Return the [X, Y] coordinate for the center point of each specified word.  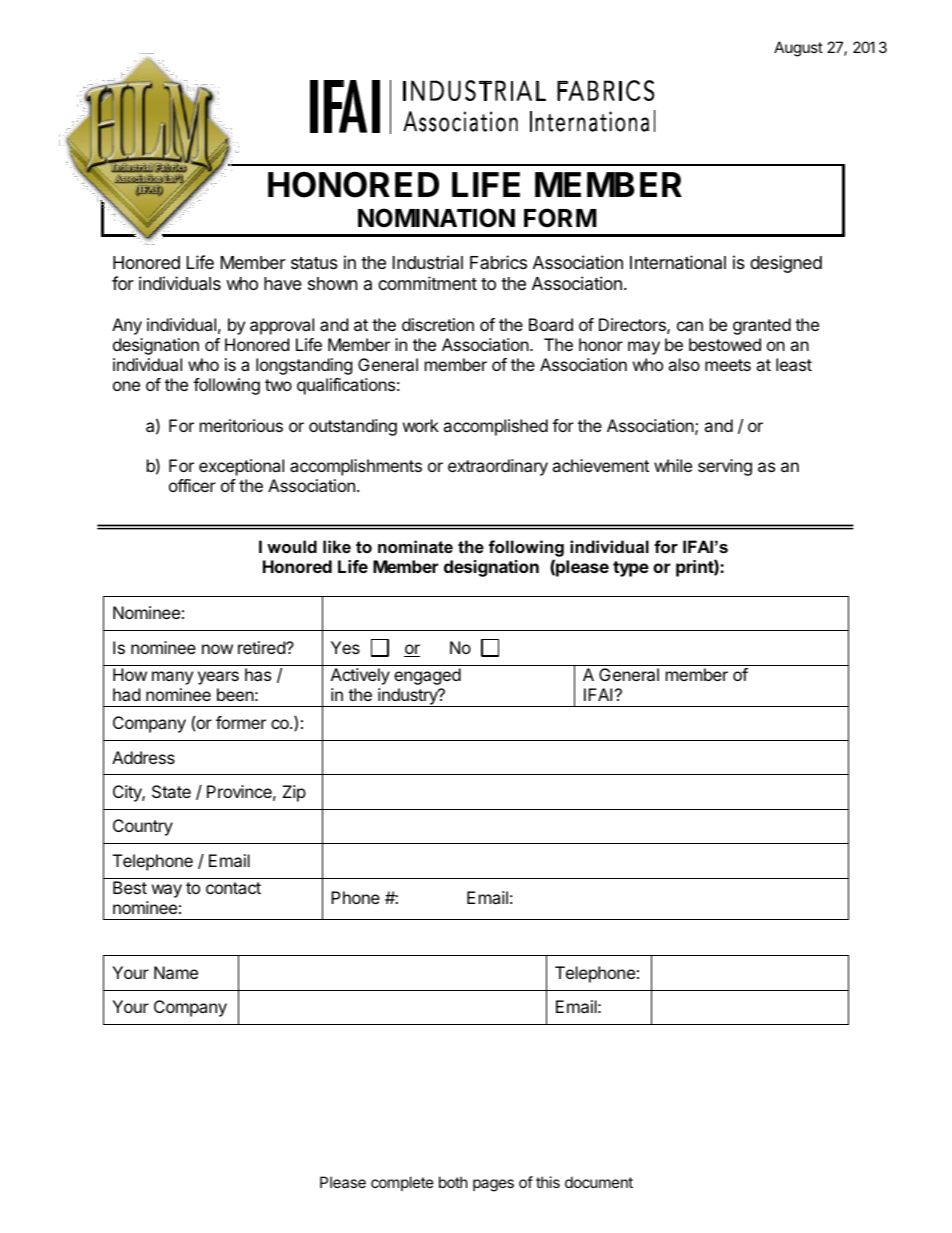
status [314, 263]
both [453, 1182]
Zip [294, 793]
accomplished [495, 427]
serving [725, 467]
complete [402, 1183]
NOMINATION [436, 218]
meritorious [241, 425]
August [798, 49]
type [631, 569]
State [171, 791]
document [599, 1182]
